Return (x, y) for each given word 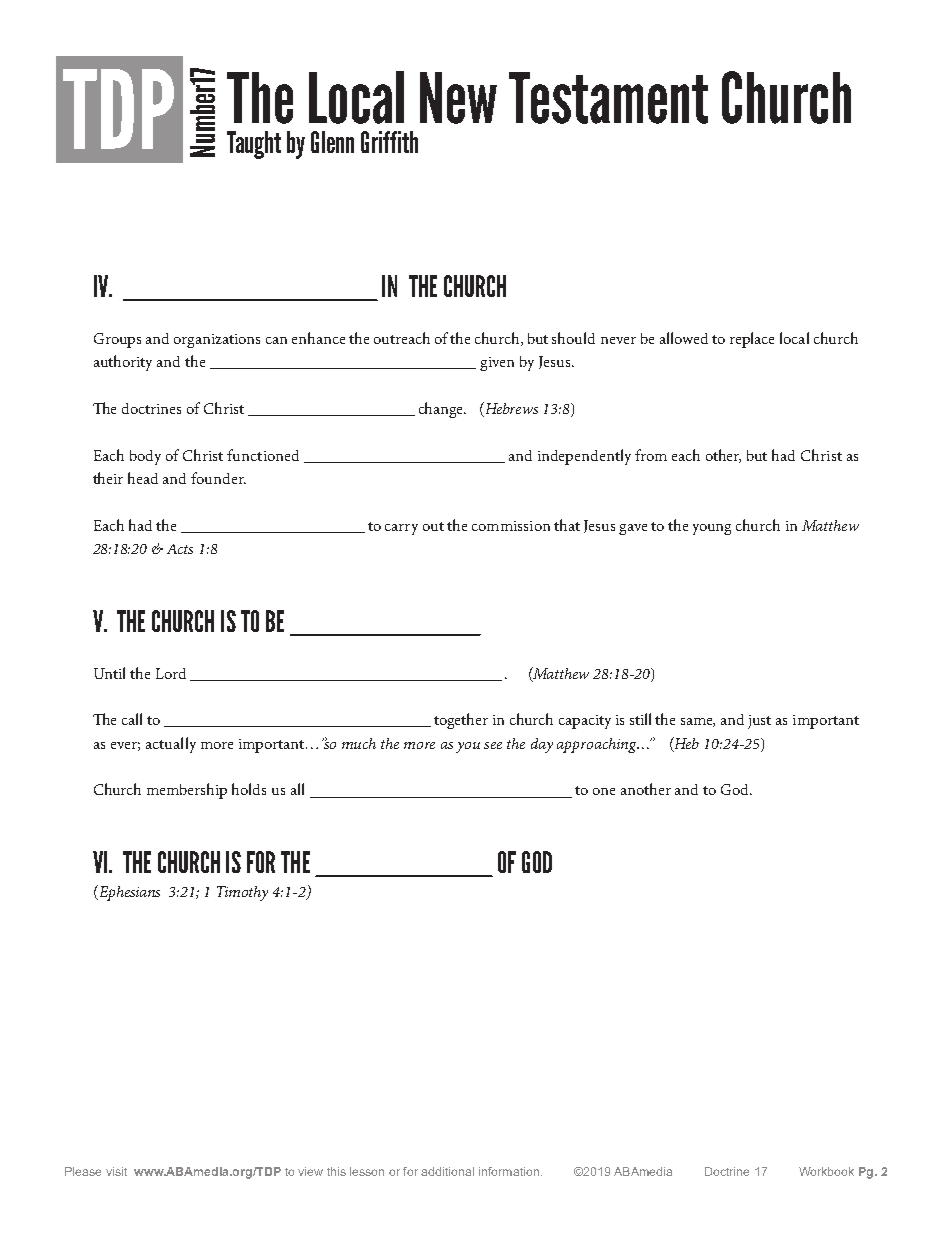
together (461, 721)
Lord (171, 673)
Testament (608, 98)
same (698, 722)
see (493, 745)
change (442, 410)
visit (116, 1171)
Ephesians (128, 893)
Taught (254, 145)
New (458, 98)
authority (123, 363)
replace (752, 340)
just (759, 722)
